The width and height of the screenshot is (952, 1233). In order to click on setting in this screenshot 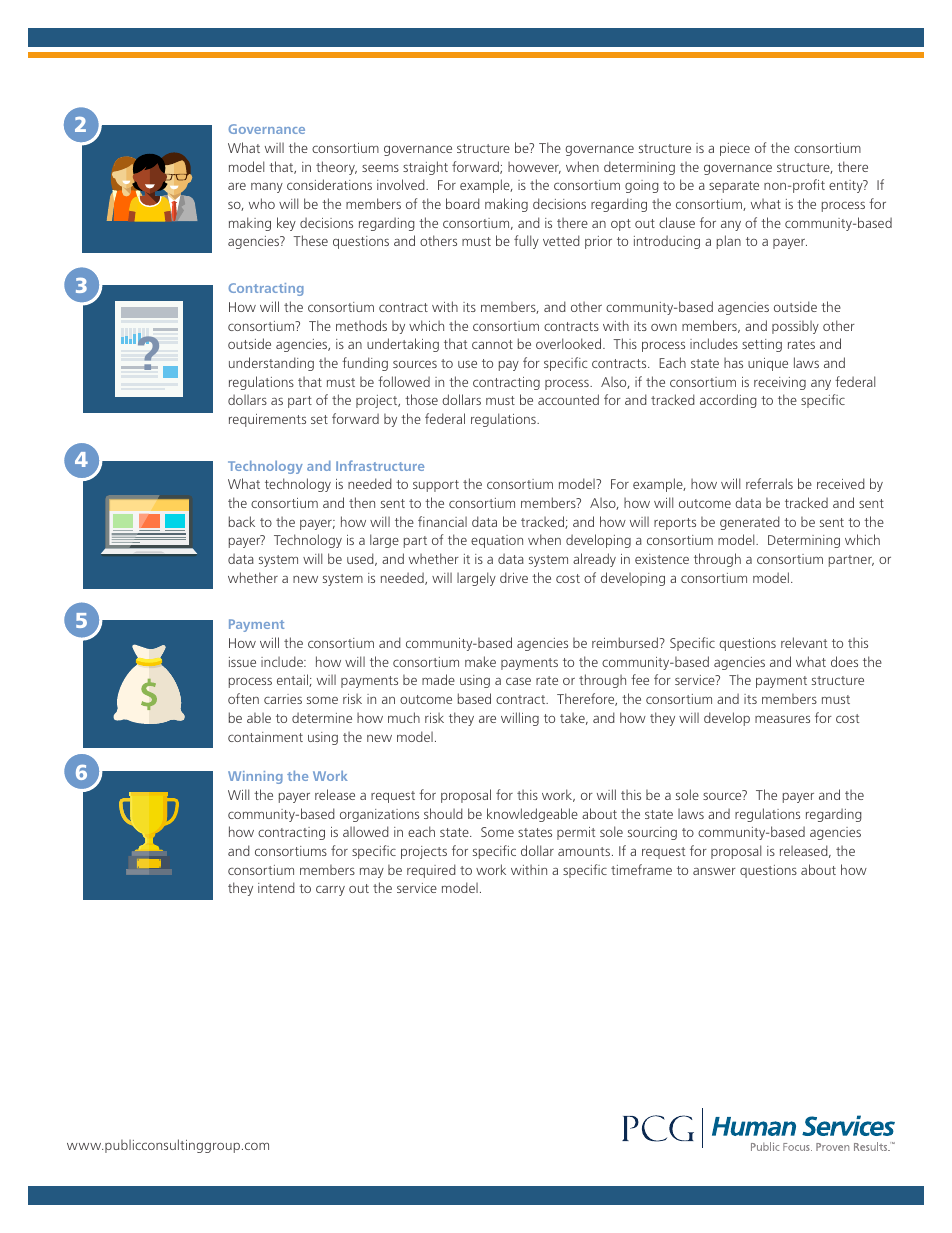, I will do `click(762, 345)`.
